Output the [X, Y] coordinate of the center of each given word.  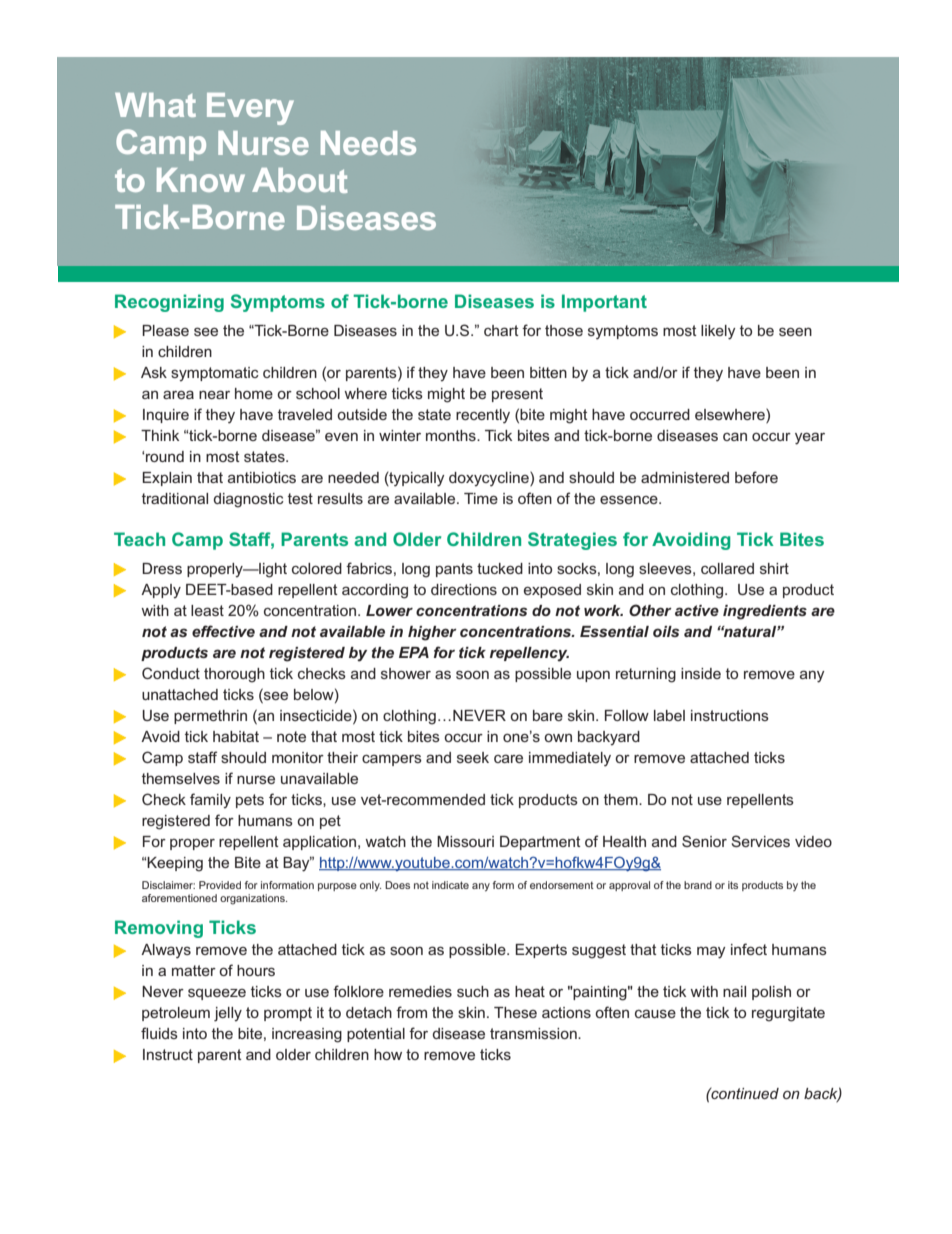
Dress [162, 568]
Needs [368, 143]
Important [604, 303]
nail [734, 991]
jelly [228, 1014]
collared [727, 568]
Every [250, 109]
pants [454, 570]
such [473, 991]
